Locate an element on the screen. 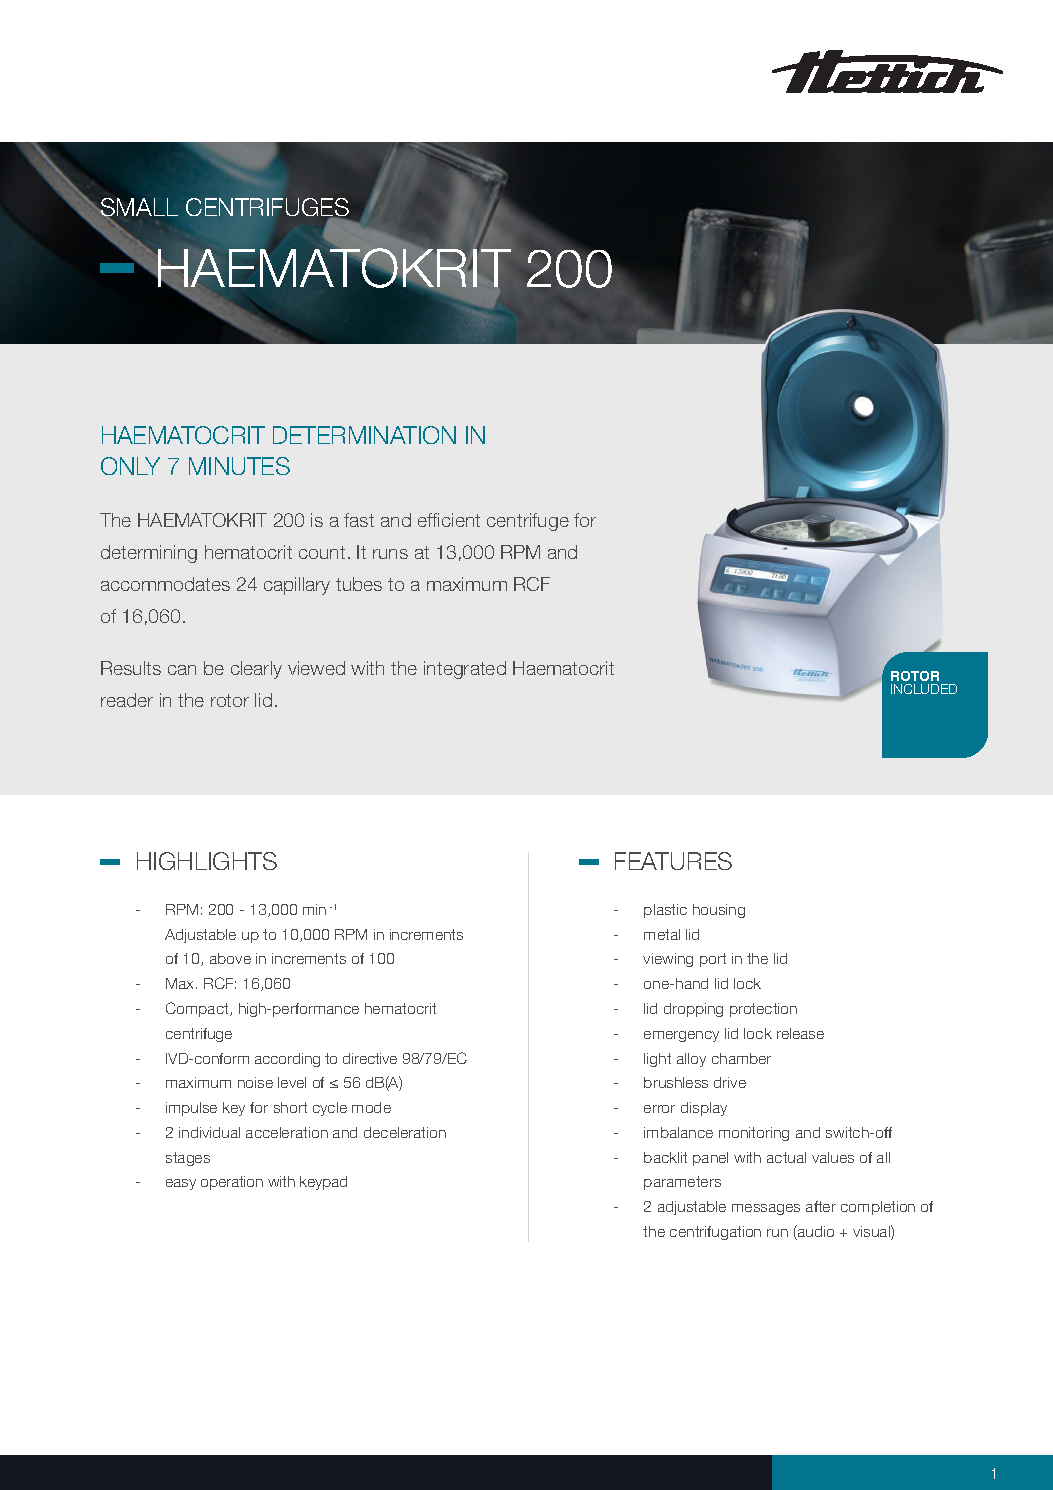 The width and height of the screenshot is (1053, 1490). FEATURES is located at coordinates (673, 861).
